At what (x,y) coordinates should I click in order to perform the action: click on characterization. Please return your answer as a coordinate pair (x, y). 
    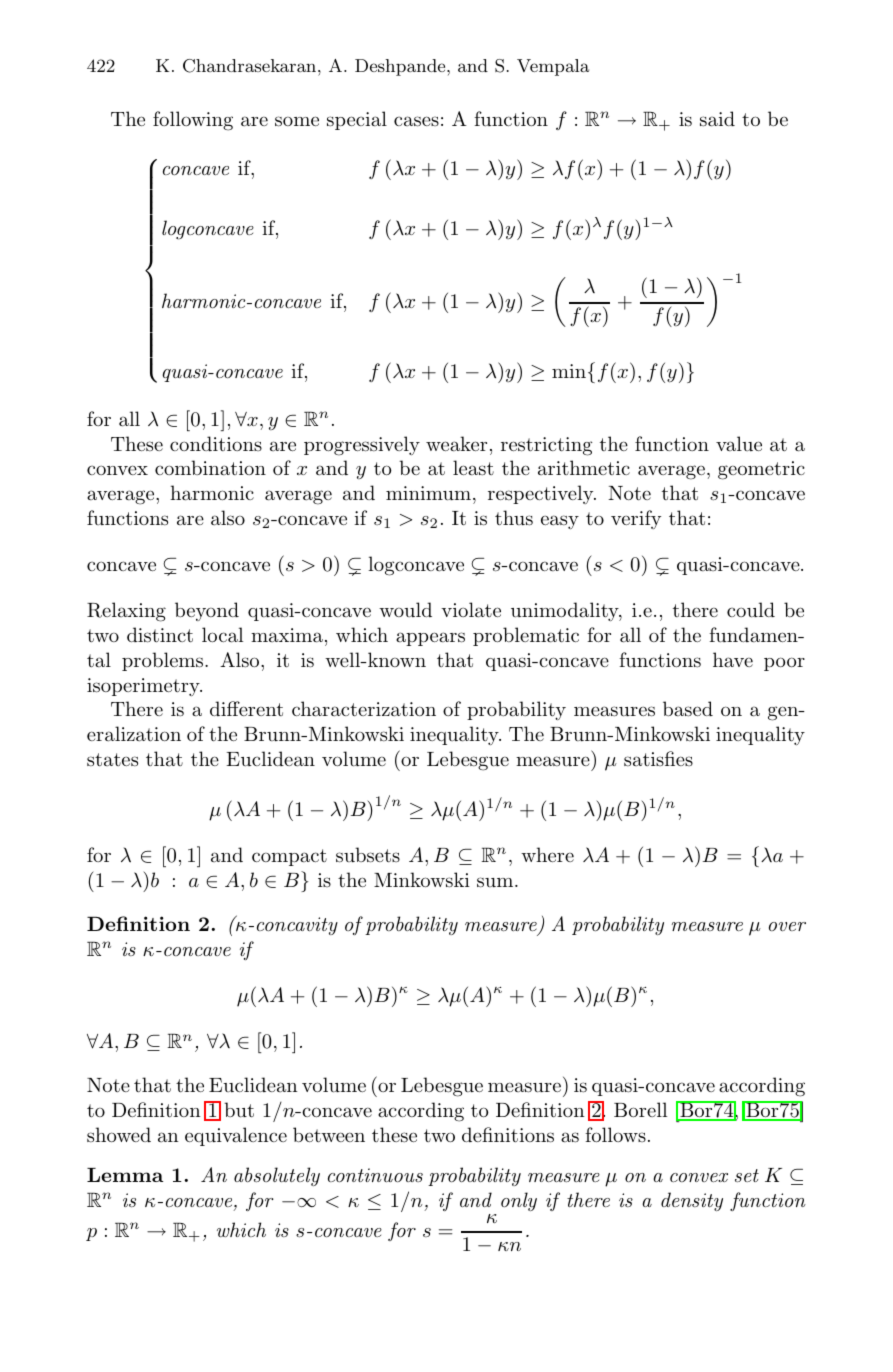
    Looking at the image, I should click on (364, 709).
